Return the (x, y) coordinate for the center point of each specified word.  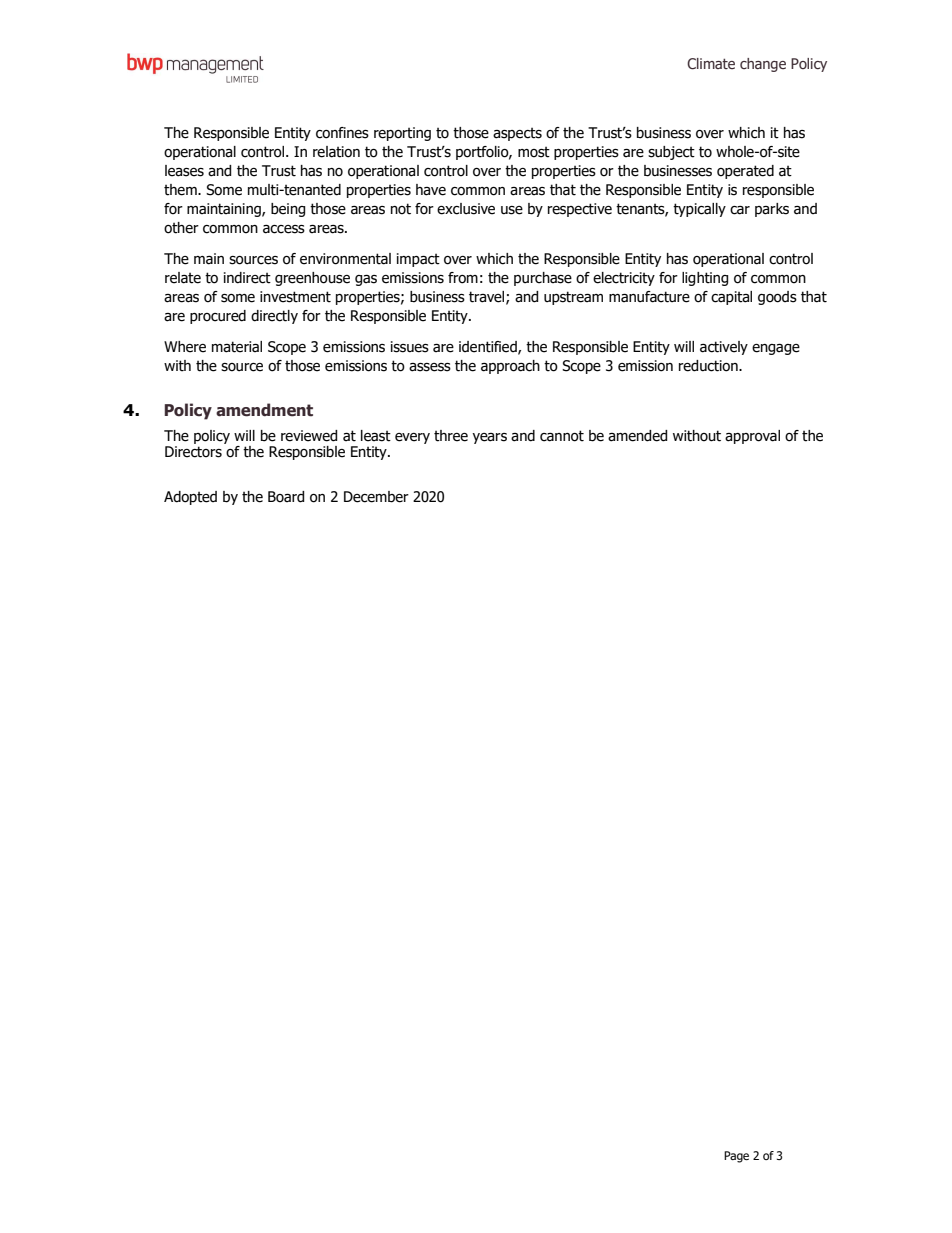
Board (286, 497)
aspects (517, 134)
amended (637, 436)
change (763, 65)
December (376, 497)
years (489, 438)
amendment (264, 410)
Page (736, 1157)
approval (752, 437)
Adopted (190, 498)
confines (342, 133)
